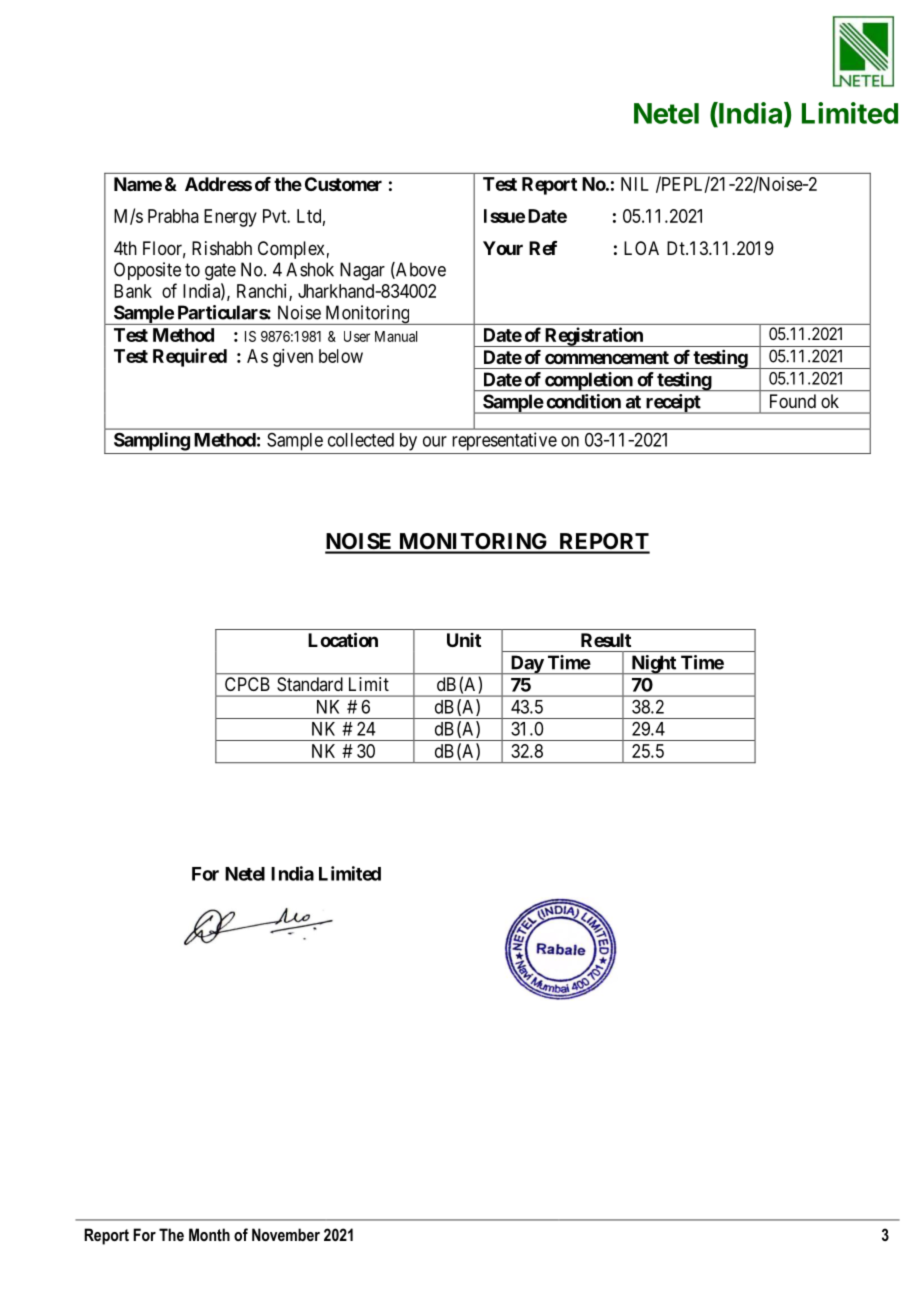 Image resolution: width=924 pixels, height=1308 pixels. I want to click on Found, so click(793, 401).
